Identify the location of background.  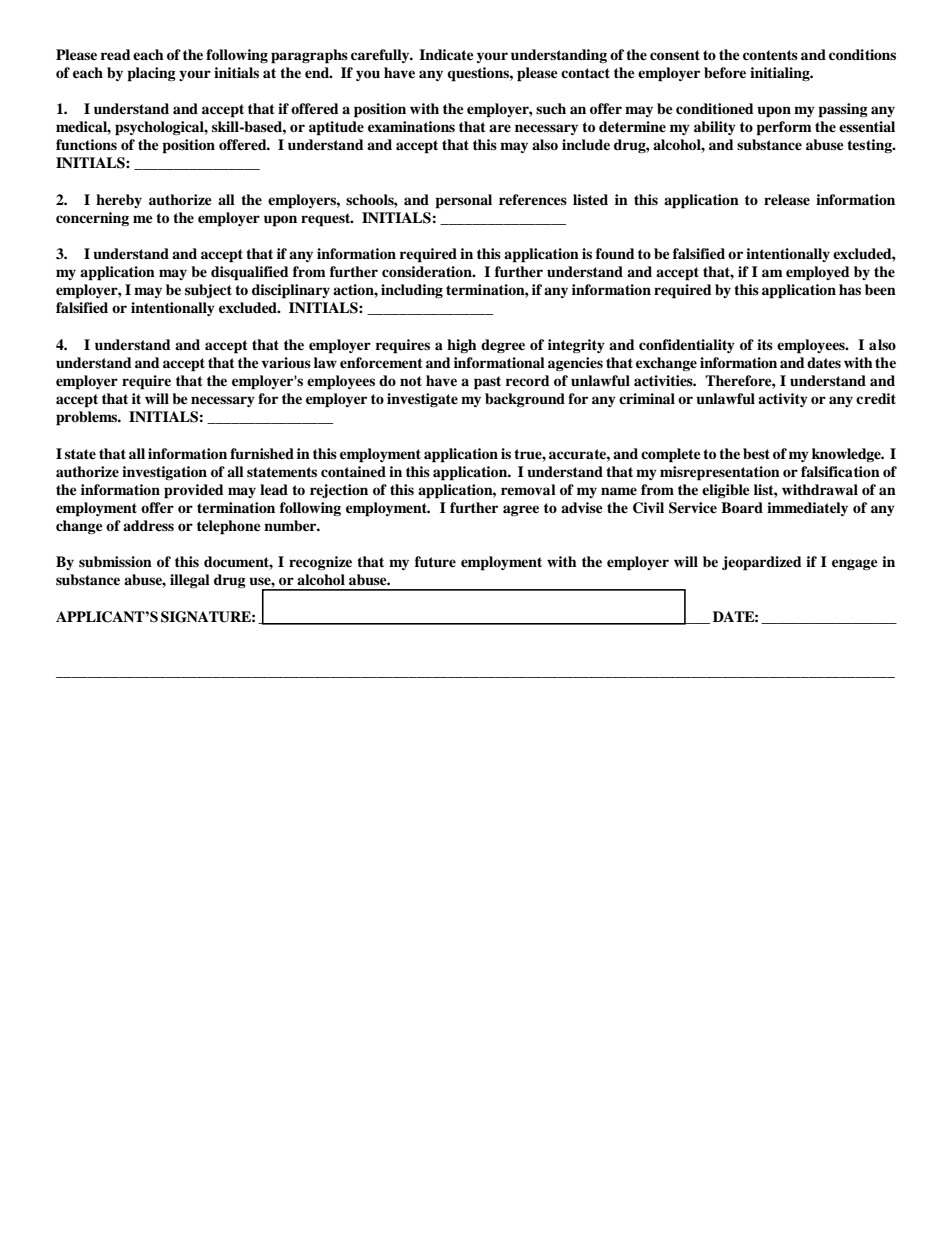
(525, 400).
